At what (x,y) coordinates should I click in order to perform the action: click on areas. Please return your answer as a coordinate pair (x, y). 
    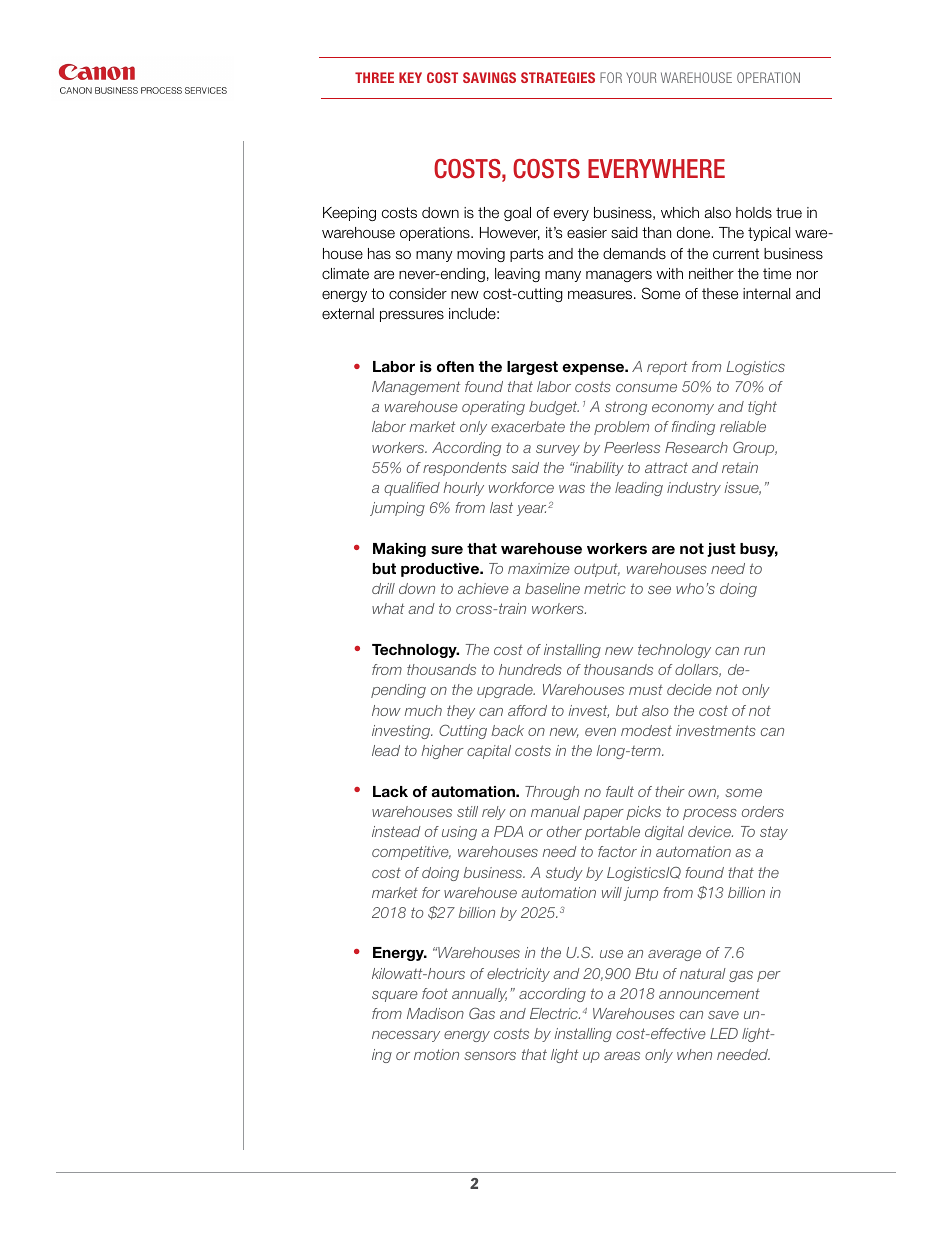
    Looking at the image, I should click on (622, 1056).
